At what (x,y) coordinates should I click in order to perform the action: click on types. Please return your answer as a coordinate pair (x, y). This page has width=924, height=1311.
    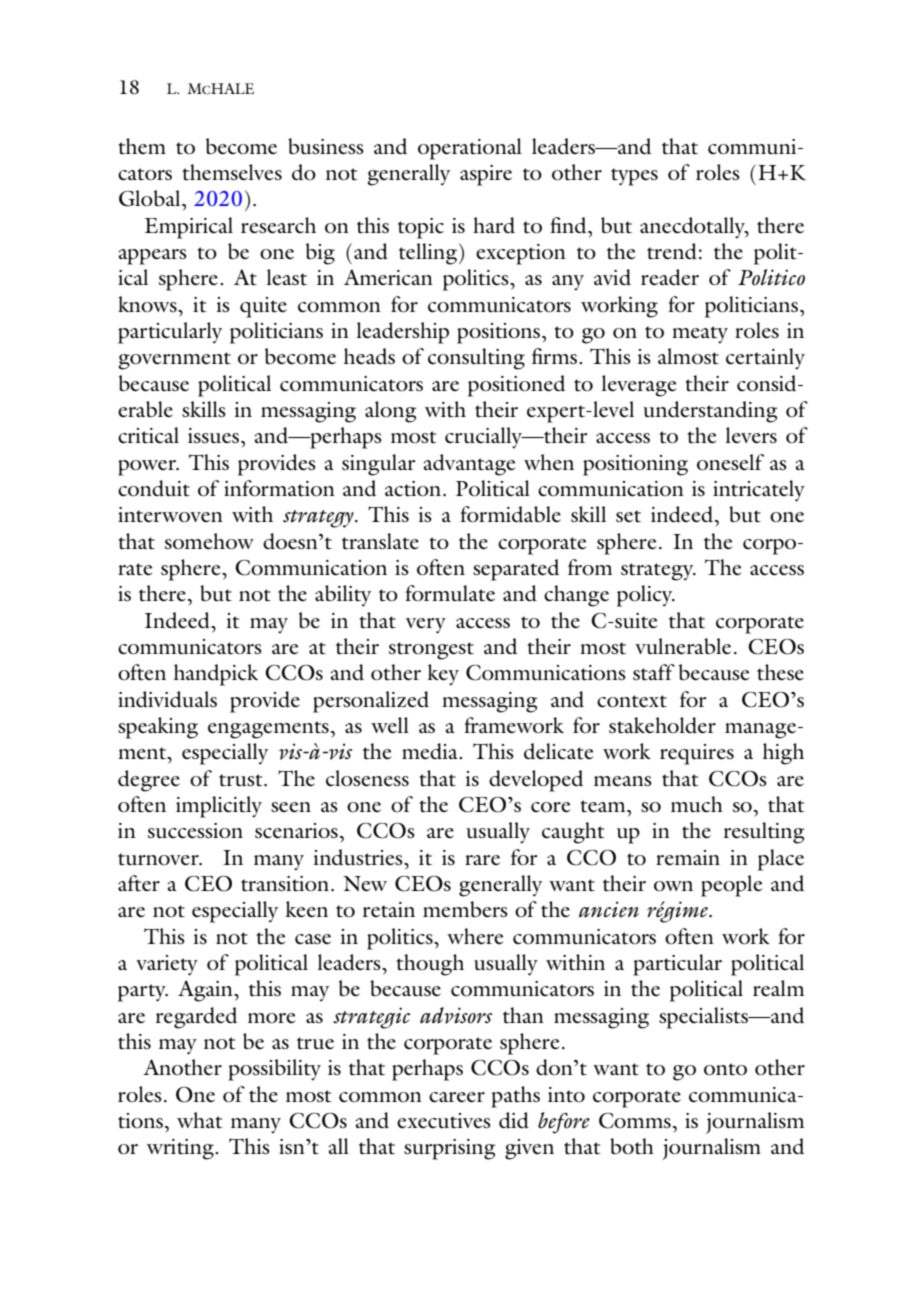
    Looking at the image, I should click on (634, 177).
